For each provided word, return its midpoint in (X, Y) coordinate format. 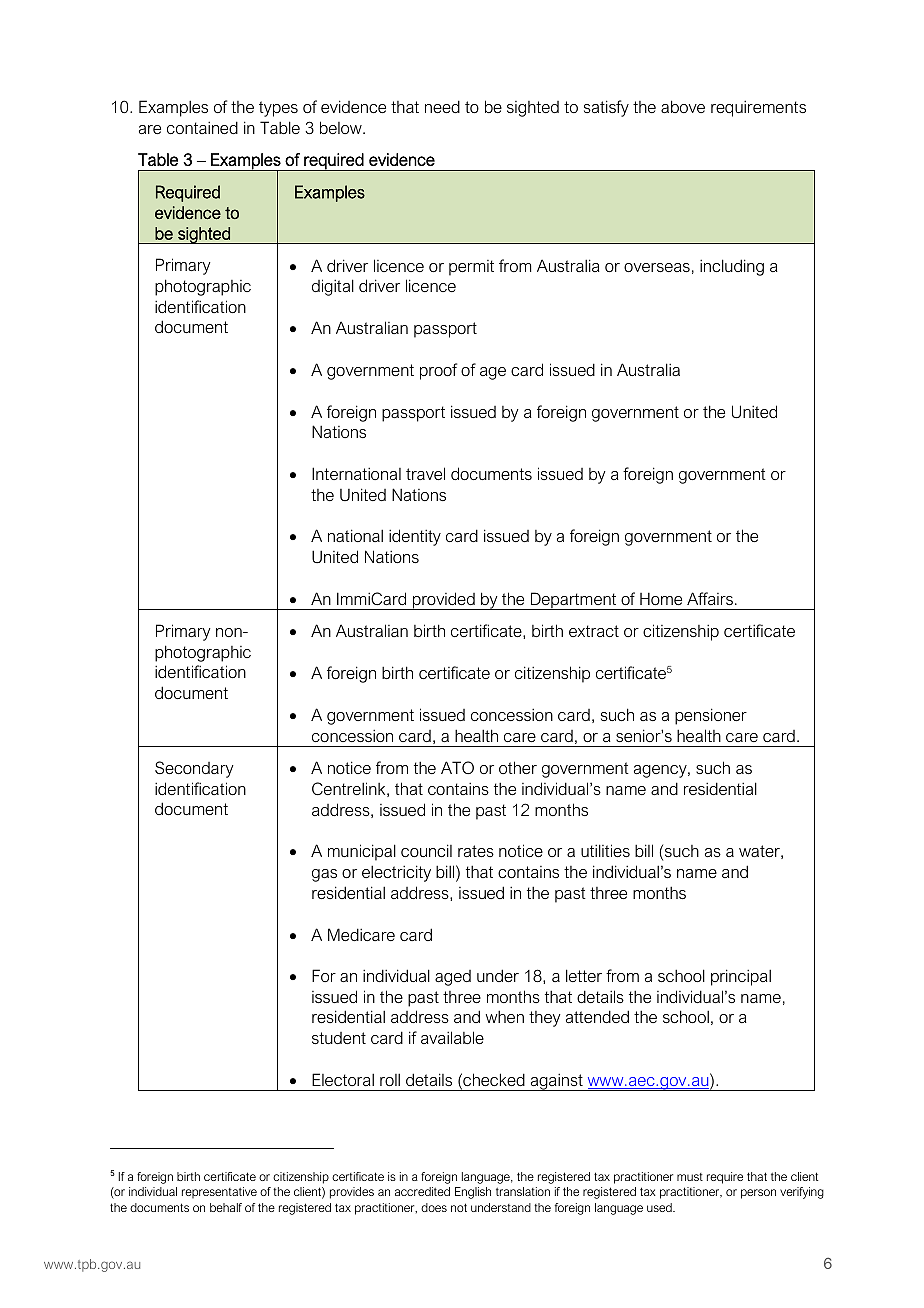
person (758, 1194)
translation (523, 1191)
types (278, 109)
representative (219, 1192)
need (442, 106)
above (683, 106)
